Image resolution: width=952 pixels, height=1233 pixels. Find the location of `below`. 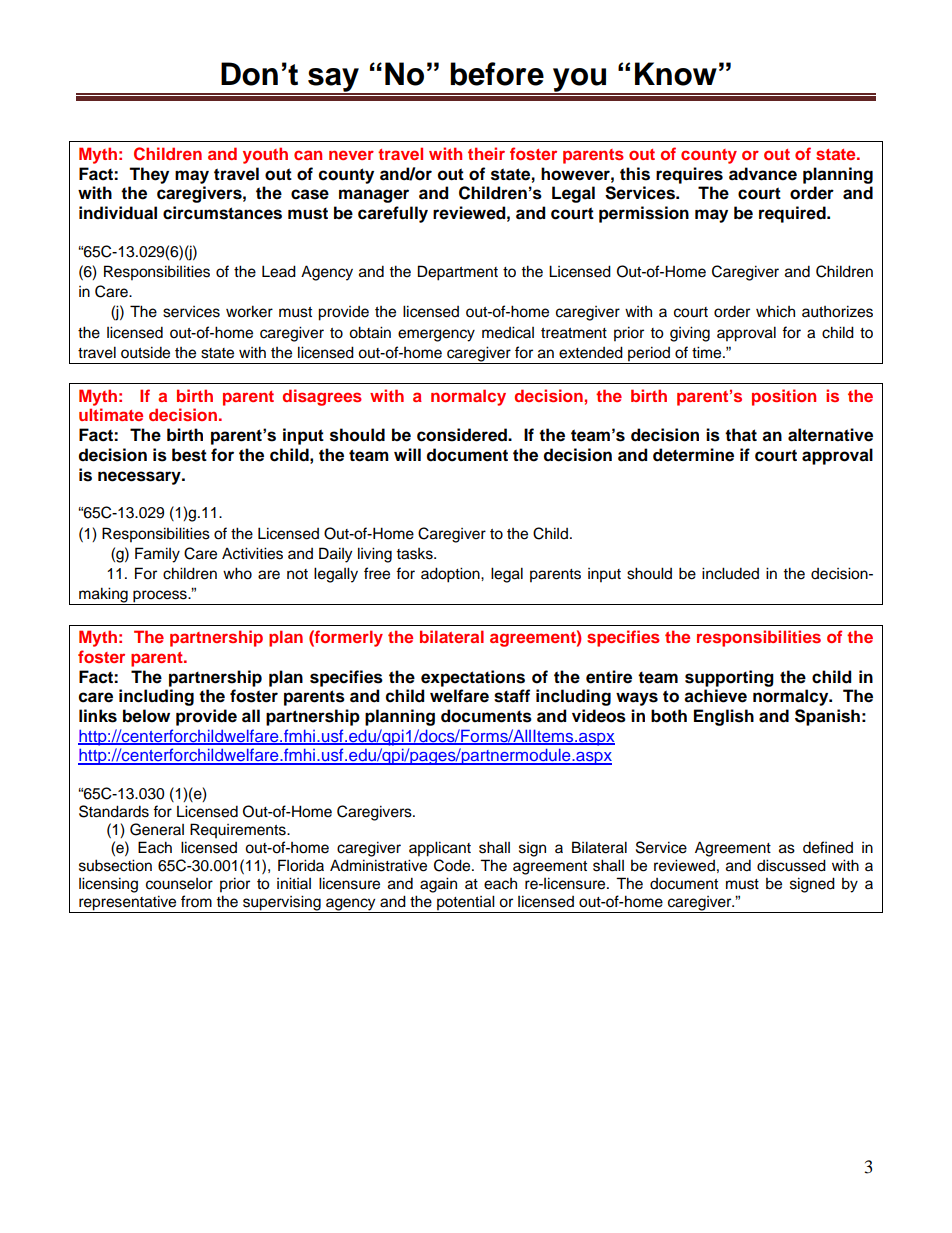

below is located at coordinates (146, 716).
